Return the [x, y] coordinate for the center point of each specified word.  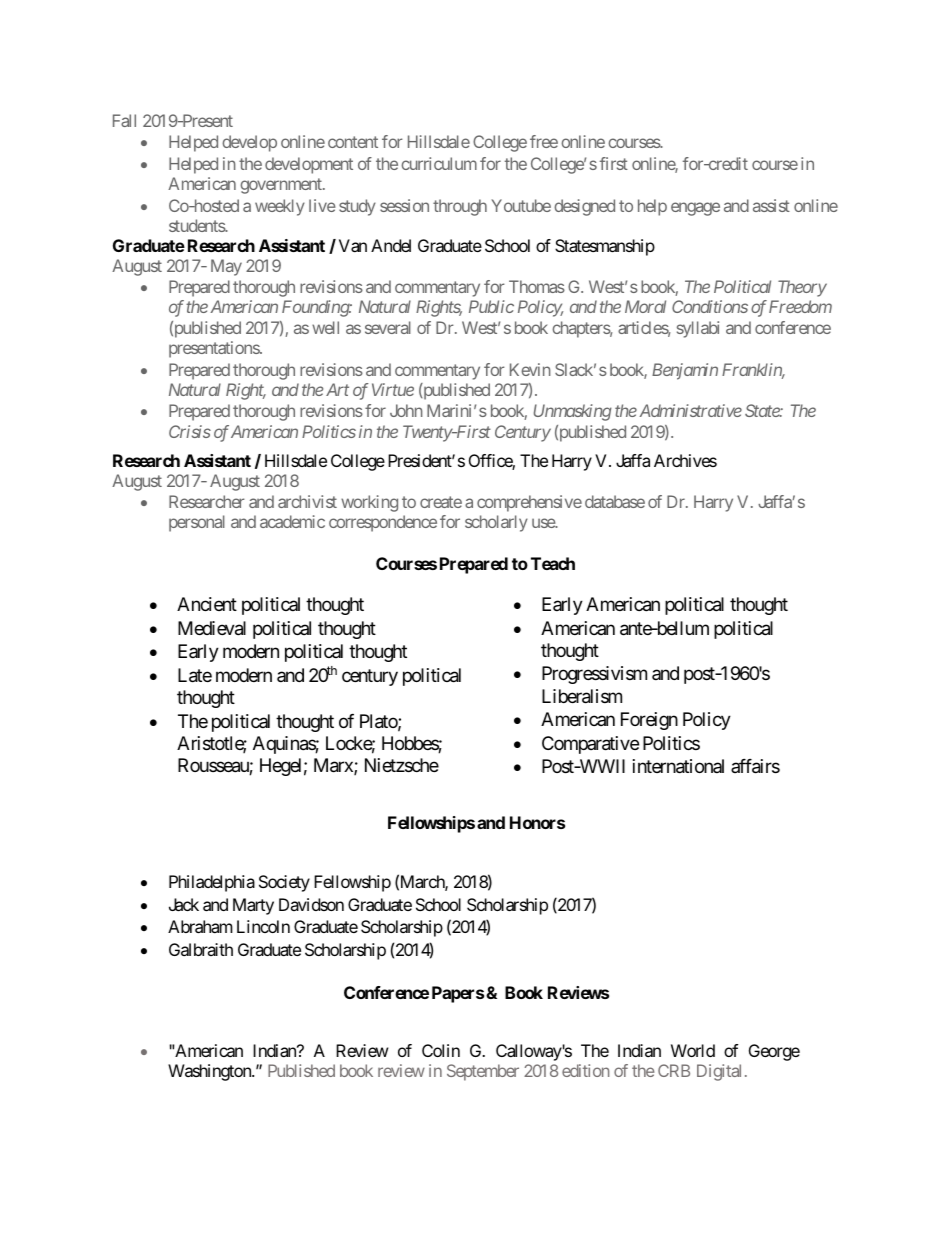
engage [695, 209]
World [693, 1050]
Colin [441, 1050]
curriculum [439, 163]
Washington [210, 1072]
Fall [124, 120]
